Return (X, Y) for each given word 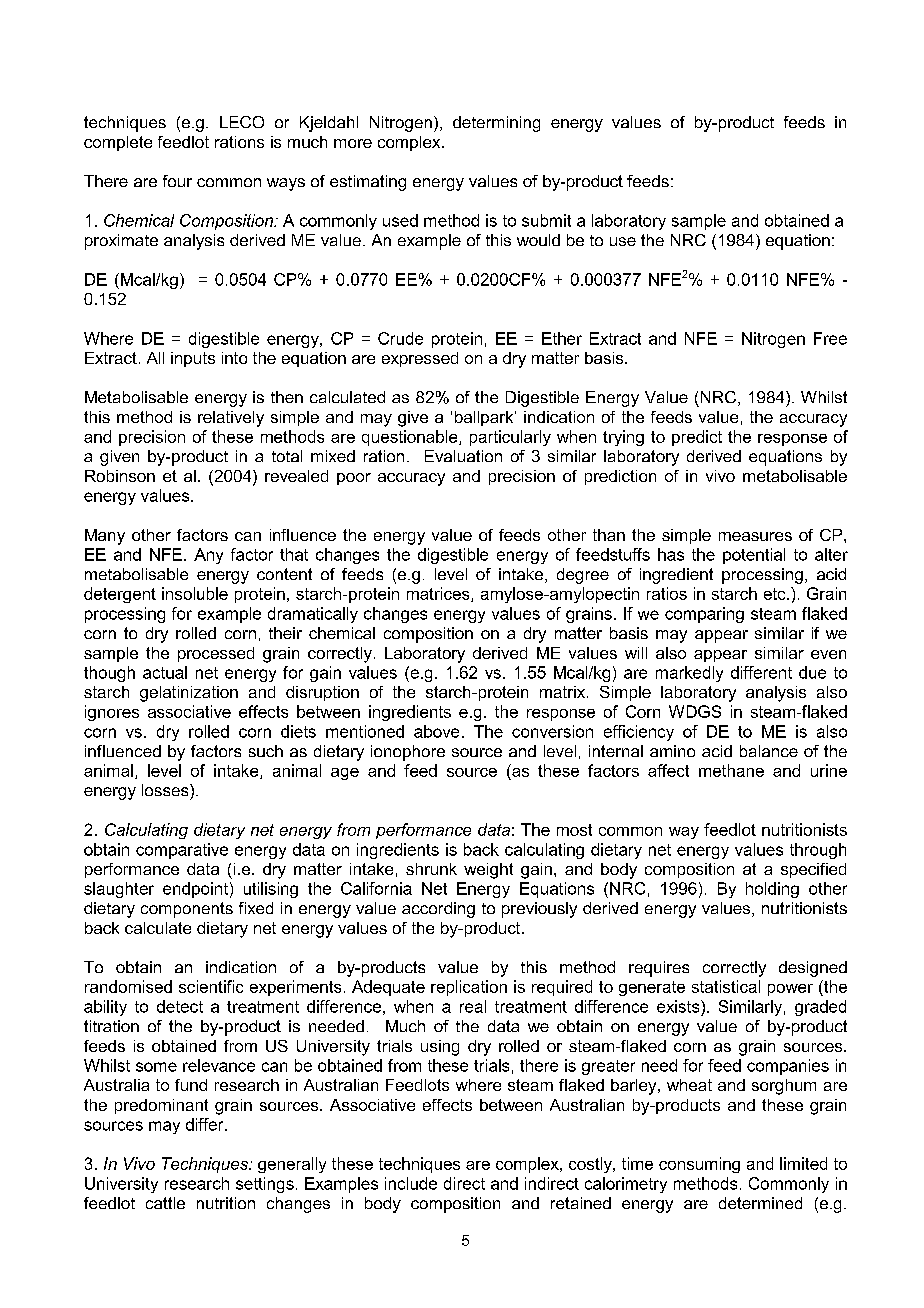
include (411, 1183)
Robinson (120, 476)
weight (488, 871)
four (177, 181)
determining (496, 124)
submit (546, 220)
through (818, 851)
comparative (182, 851)
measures (755, 536)
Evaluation (463, 456)
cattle (165, 1203)
